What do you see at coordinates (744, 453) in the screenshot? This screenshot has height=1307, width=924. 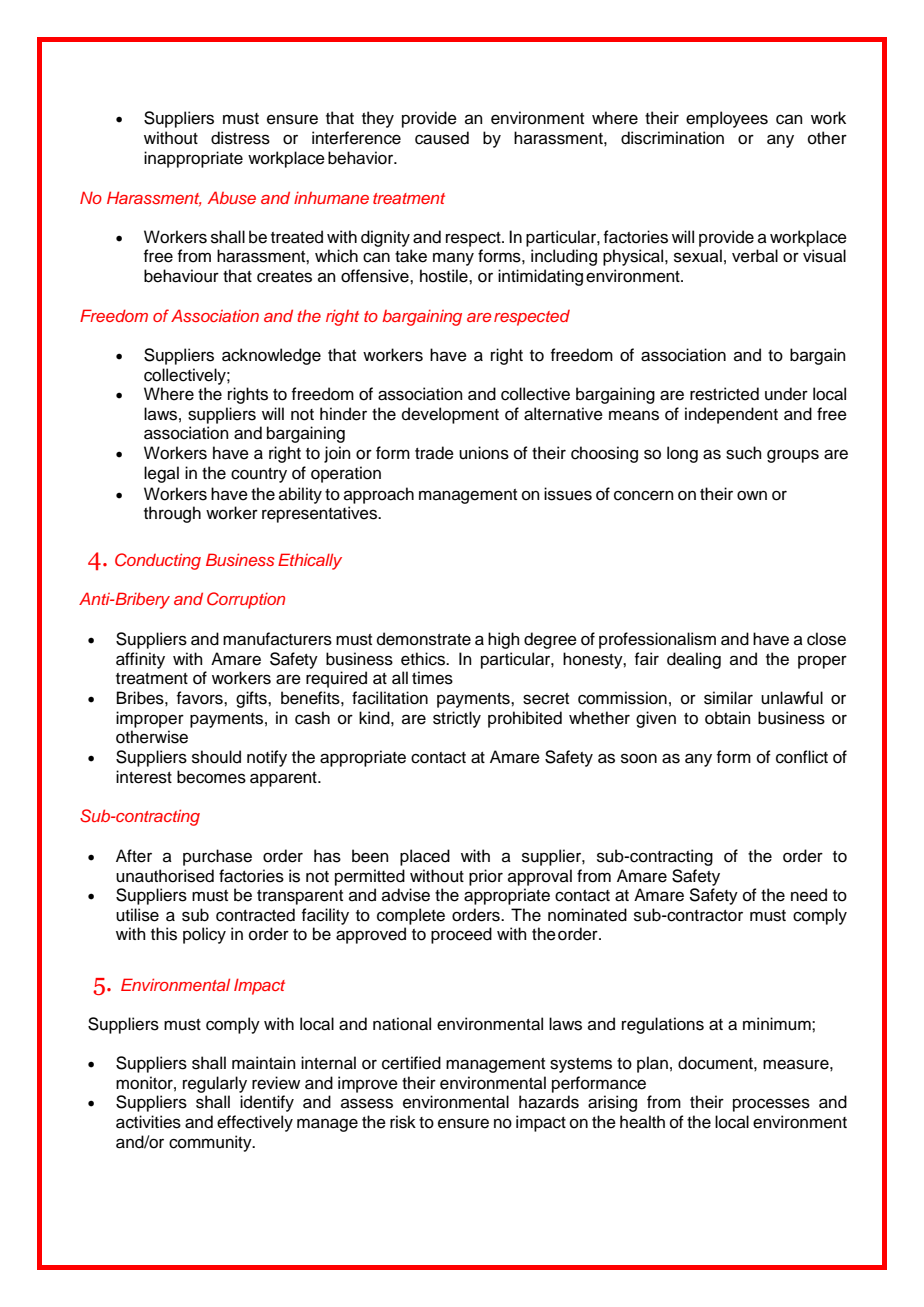 I see `such` at bounding box center [744, 453].
